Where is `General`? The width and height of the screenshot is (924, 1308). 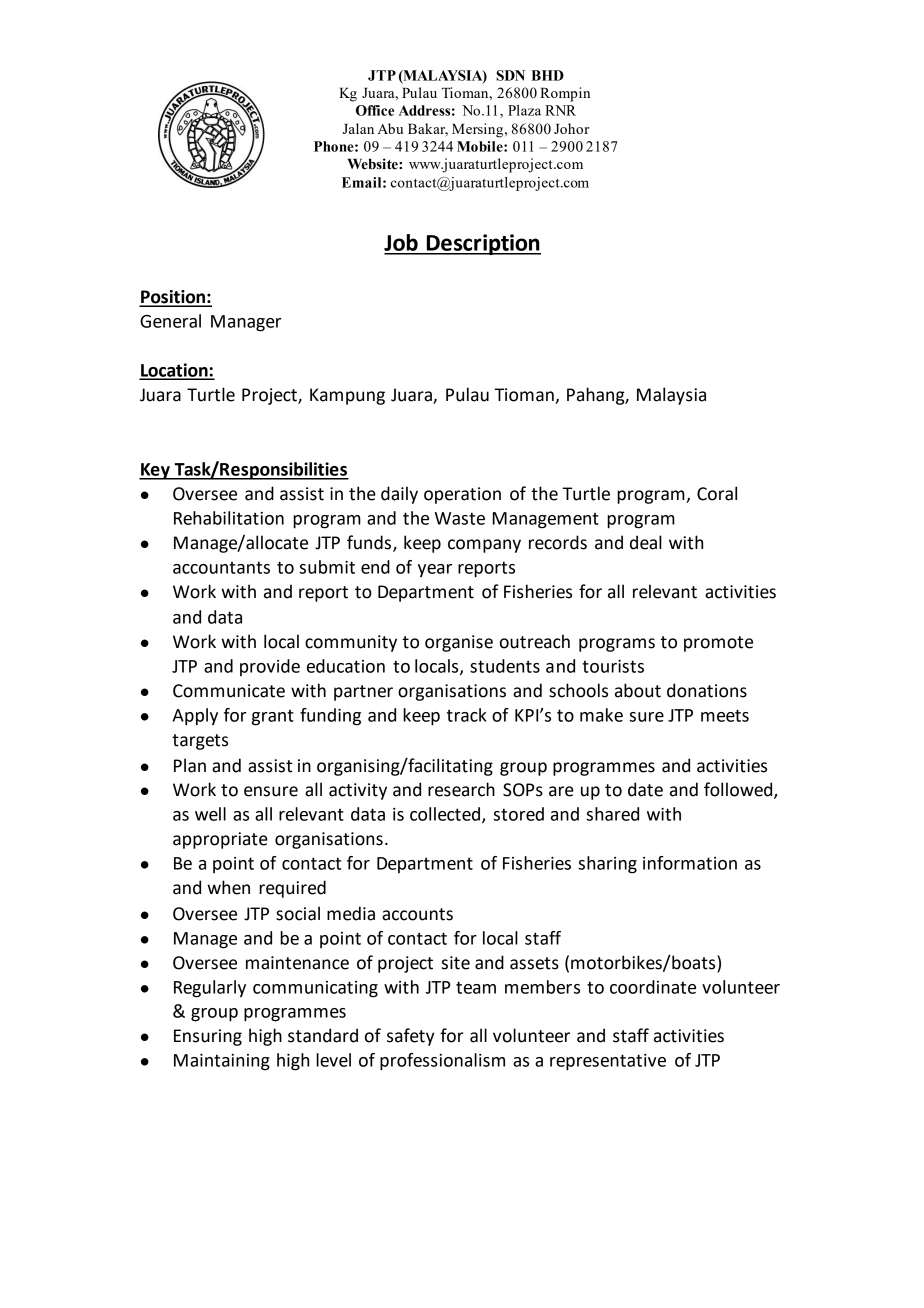 General is located at coordinates (170, 321).
